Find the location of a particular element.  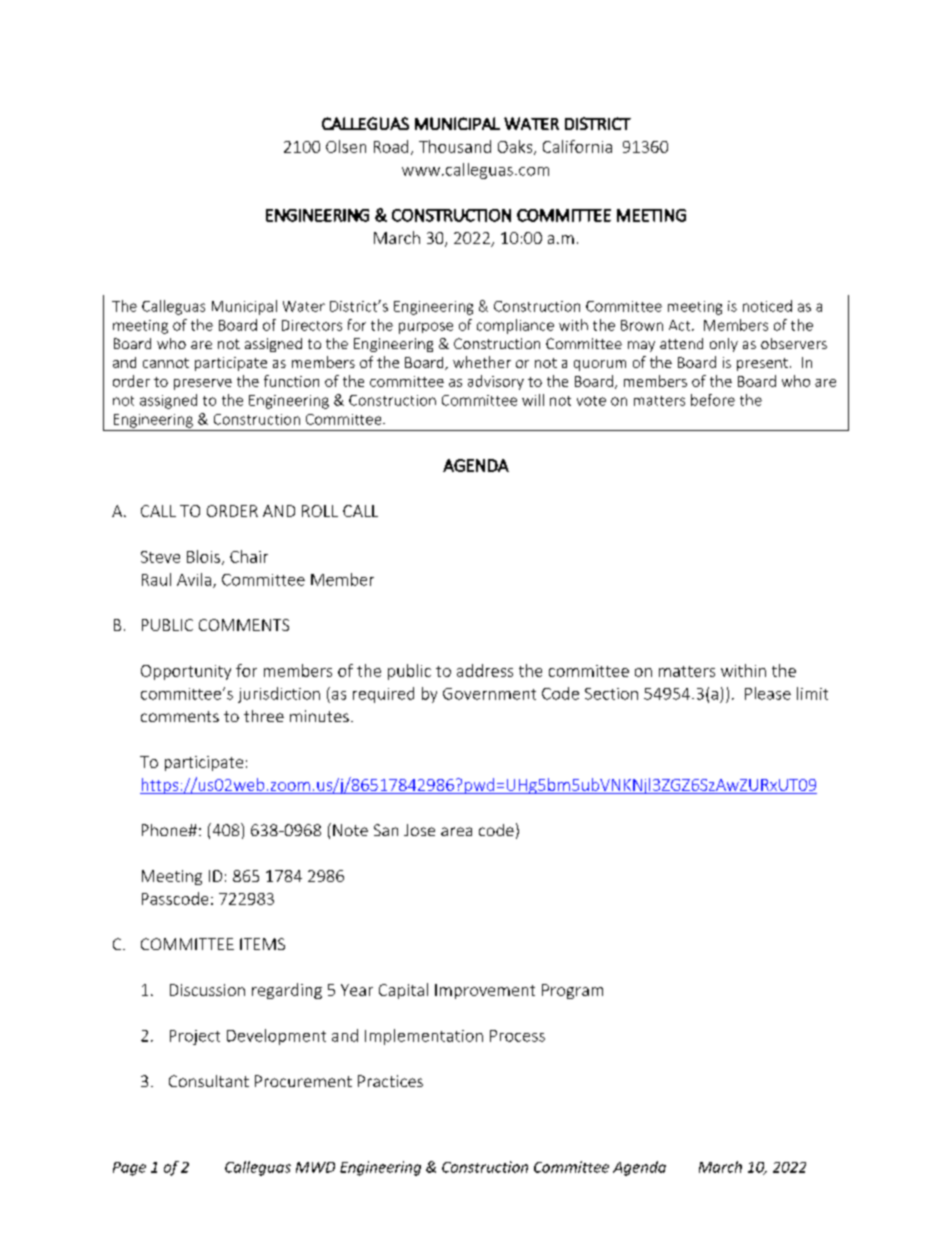

Consultant is located at coordinates (209, 1081).
